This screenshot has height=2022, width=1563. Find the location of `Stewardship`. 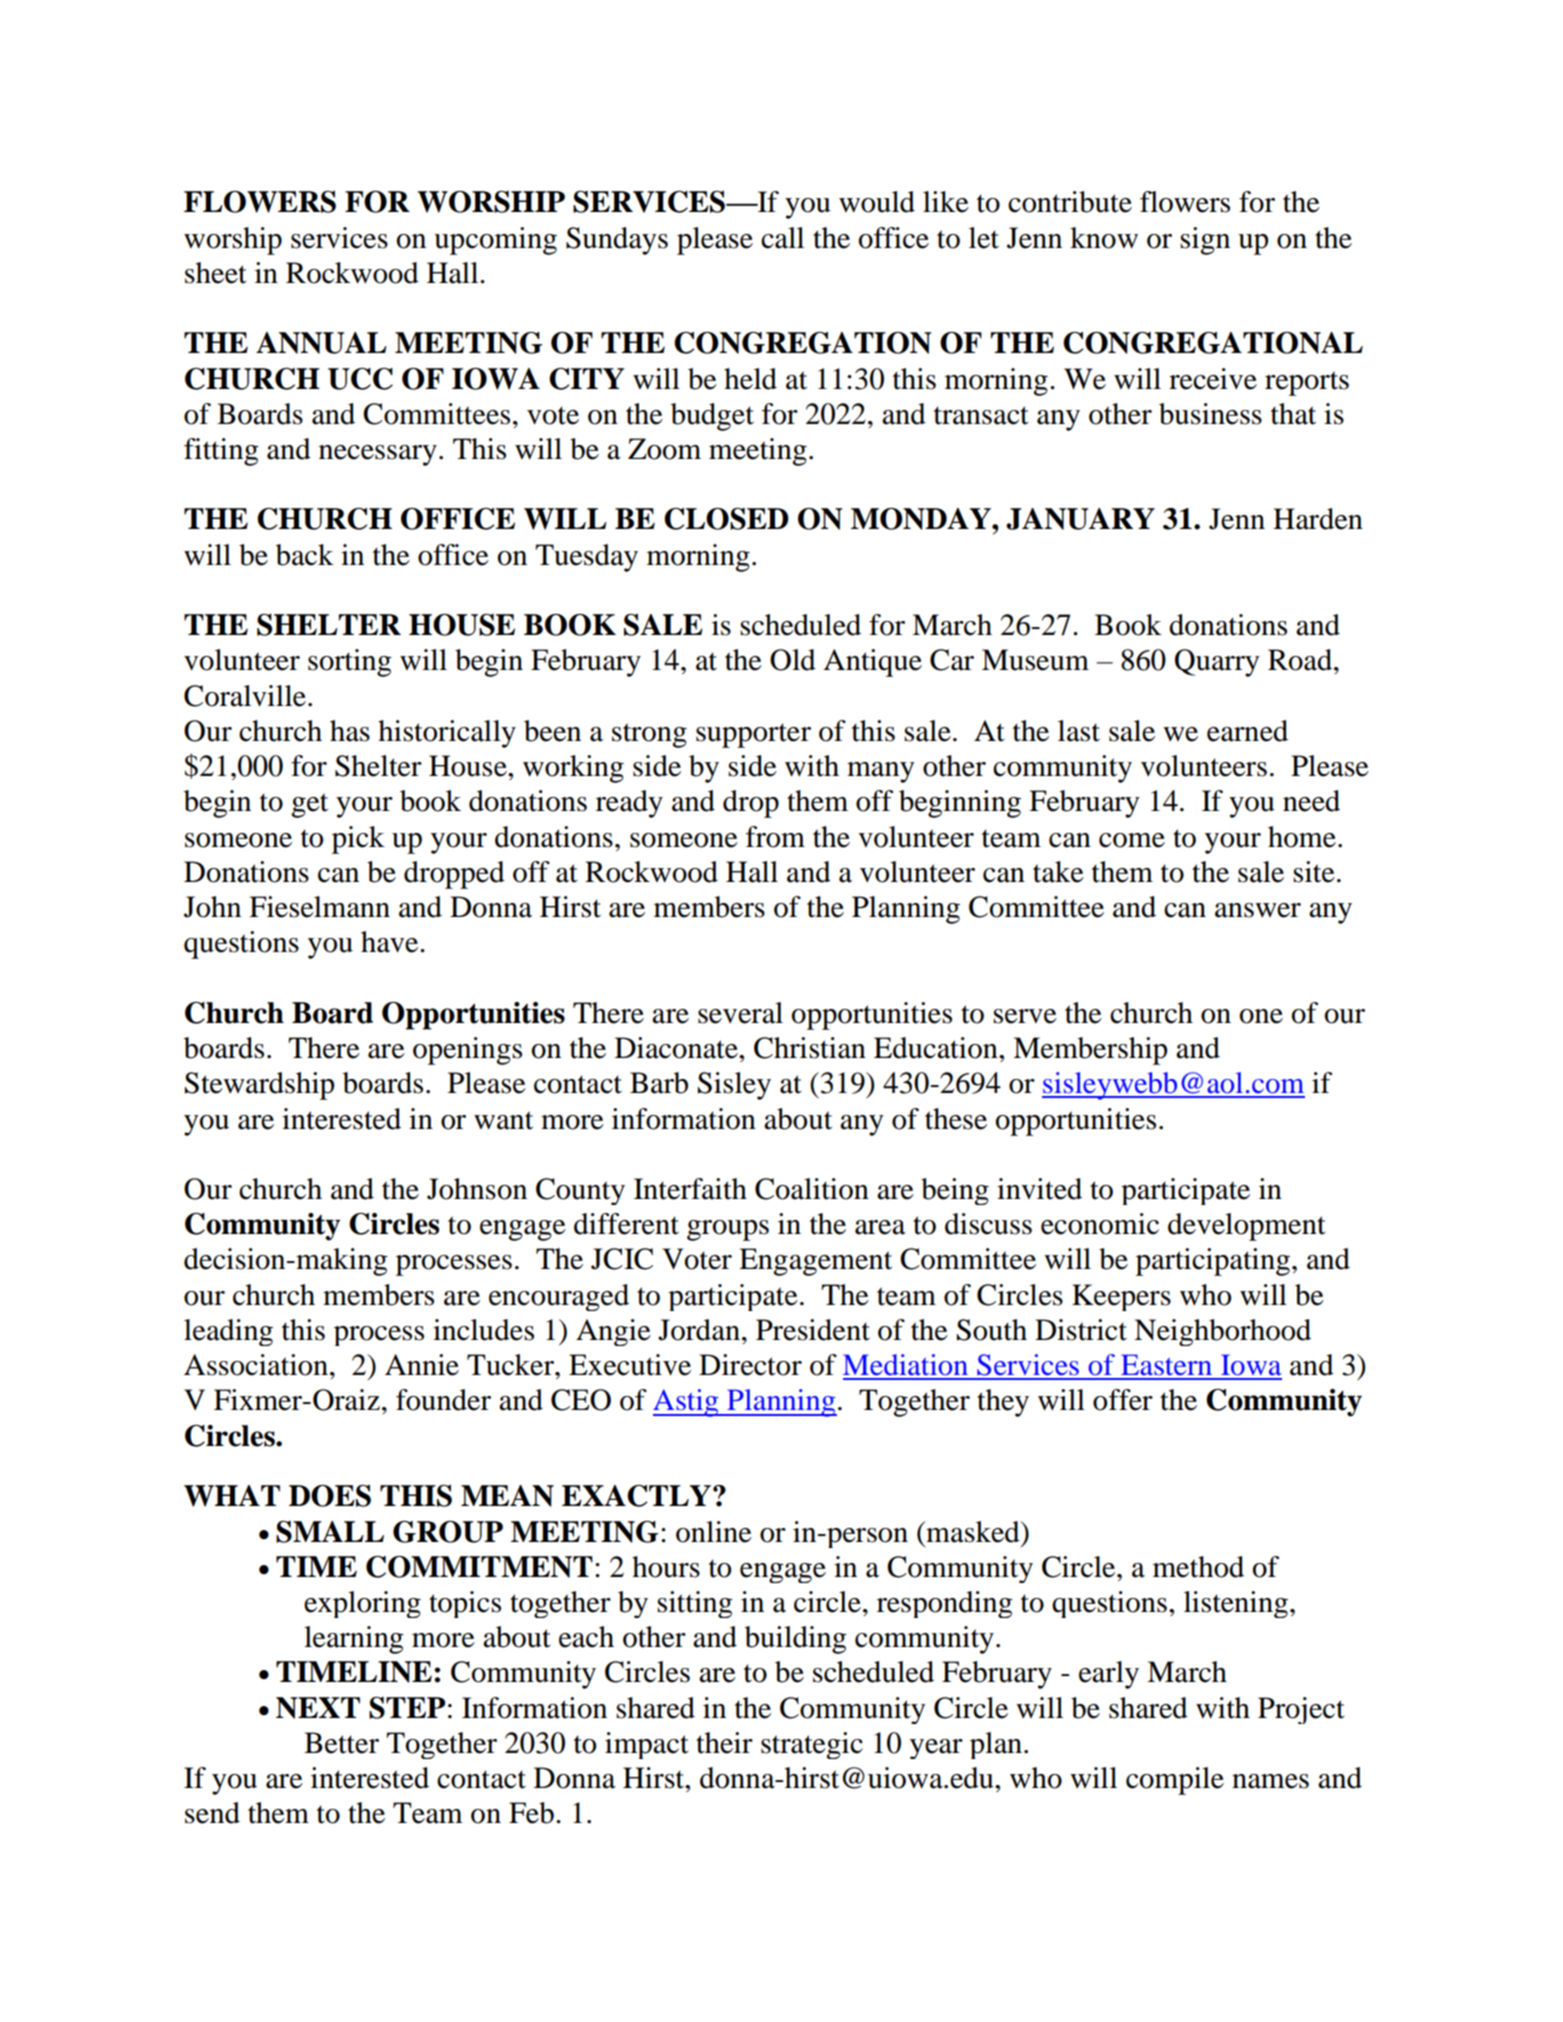

Stewardship is located at coordinates (259, 1086).
